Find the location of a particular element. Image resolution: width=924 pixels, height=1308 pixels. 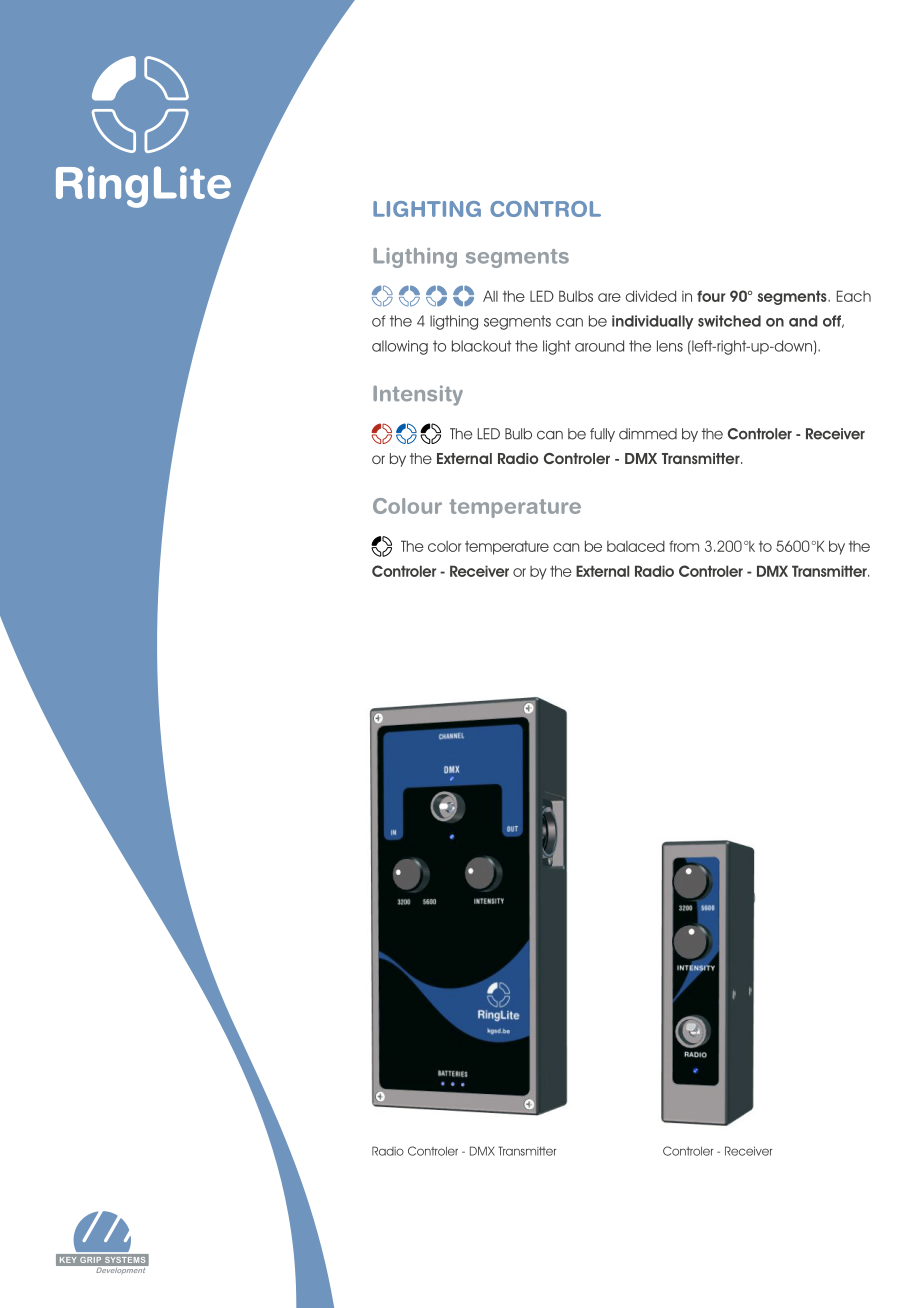

switched is located at coordinates (729, 321).
